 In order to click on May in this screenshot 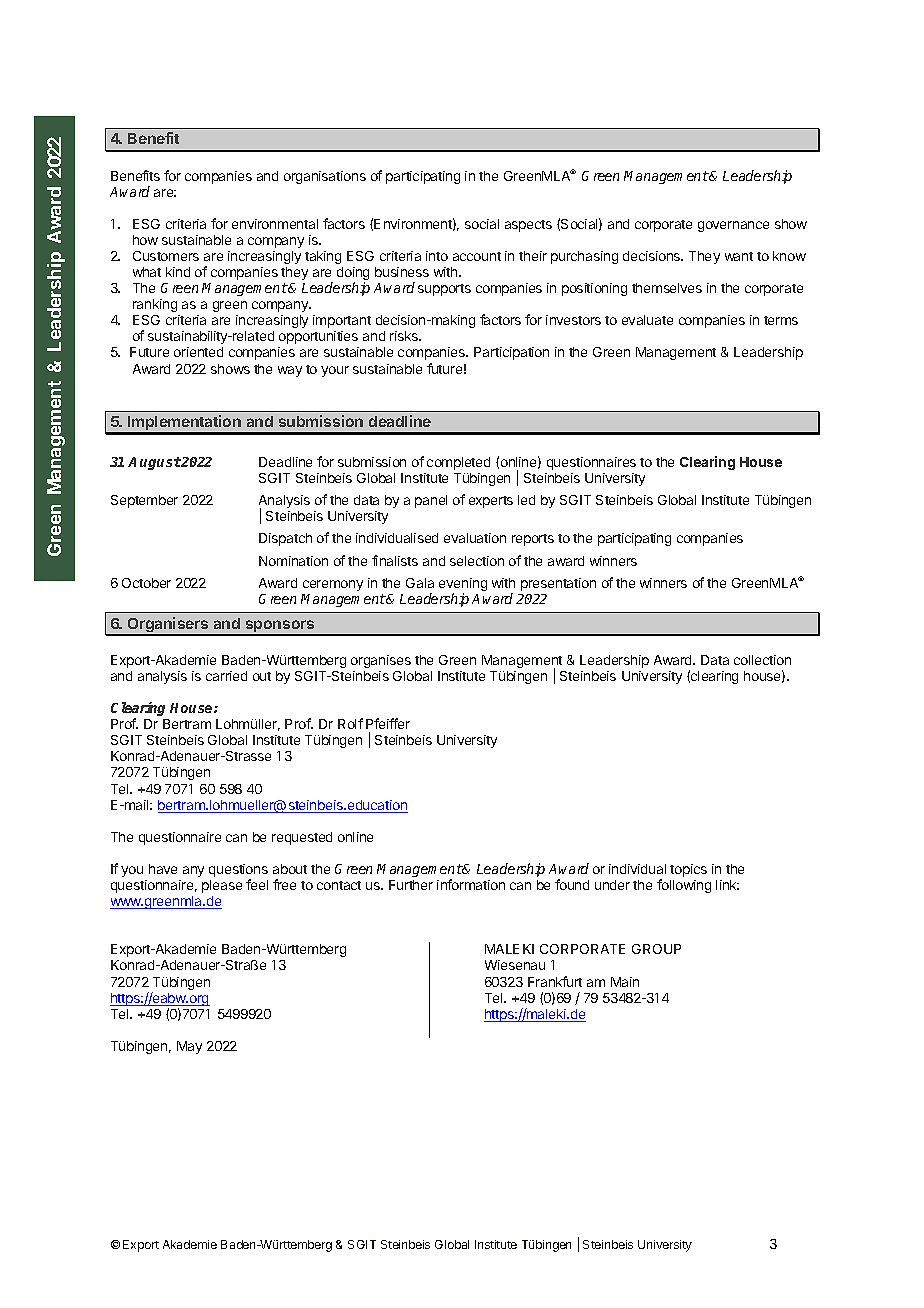, I will do `click(189, 1047)`.
